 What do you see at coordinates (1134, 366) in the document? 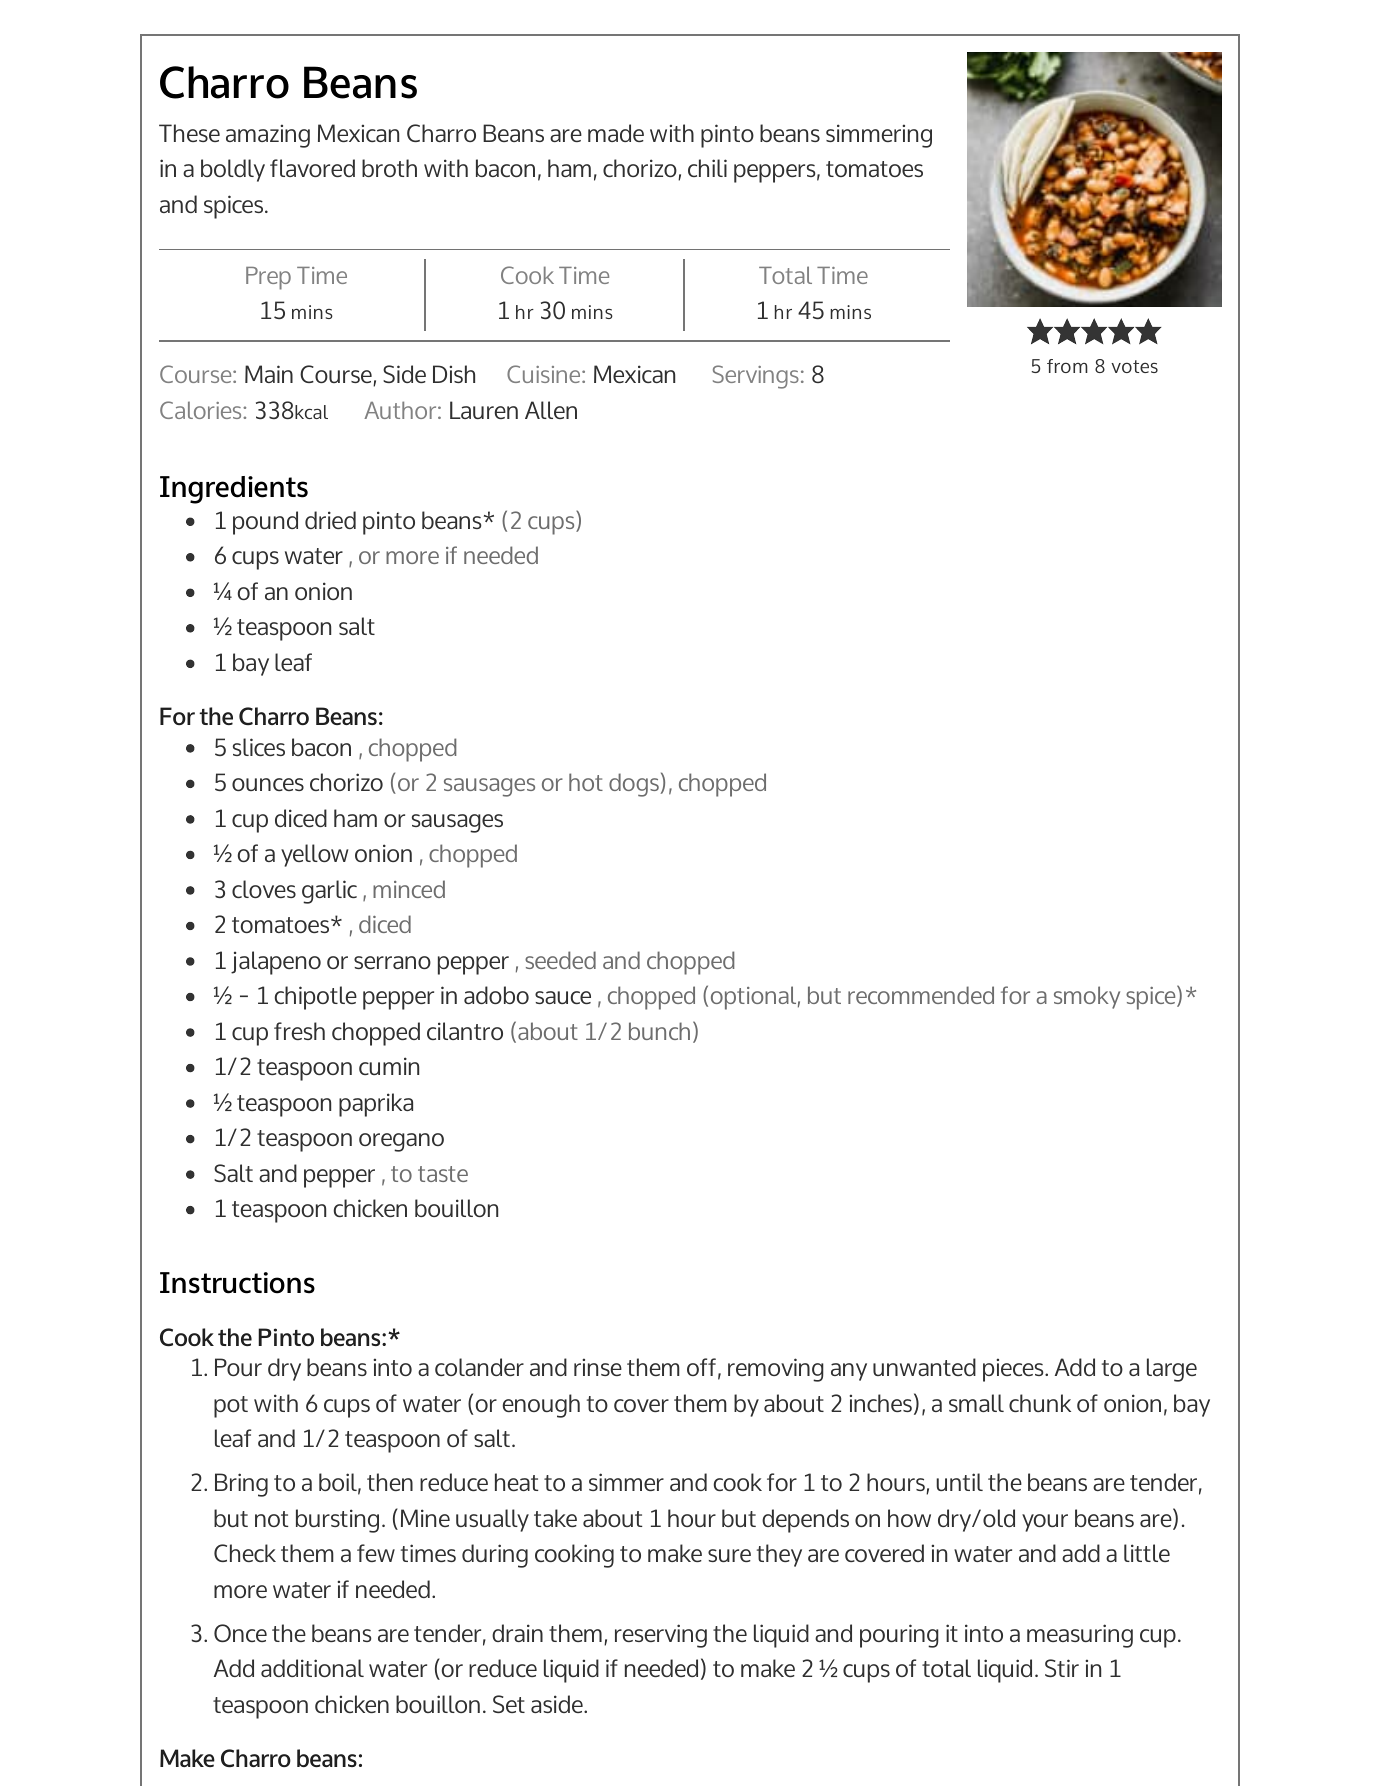
I see `votes` at bounding box center [1134, 366].
